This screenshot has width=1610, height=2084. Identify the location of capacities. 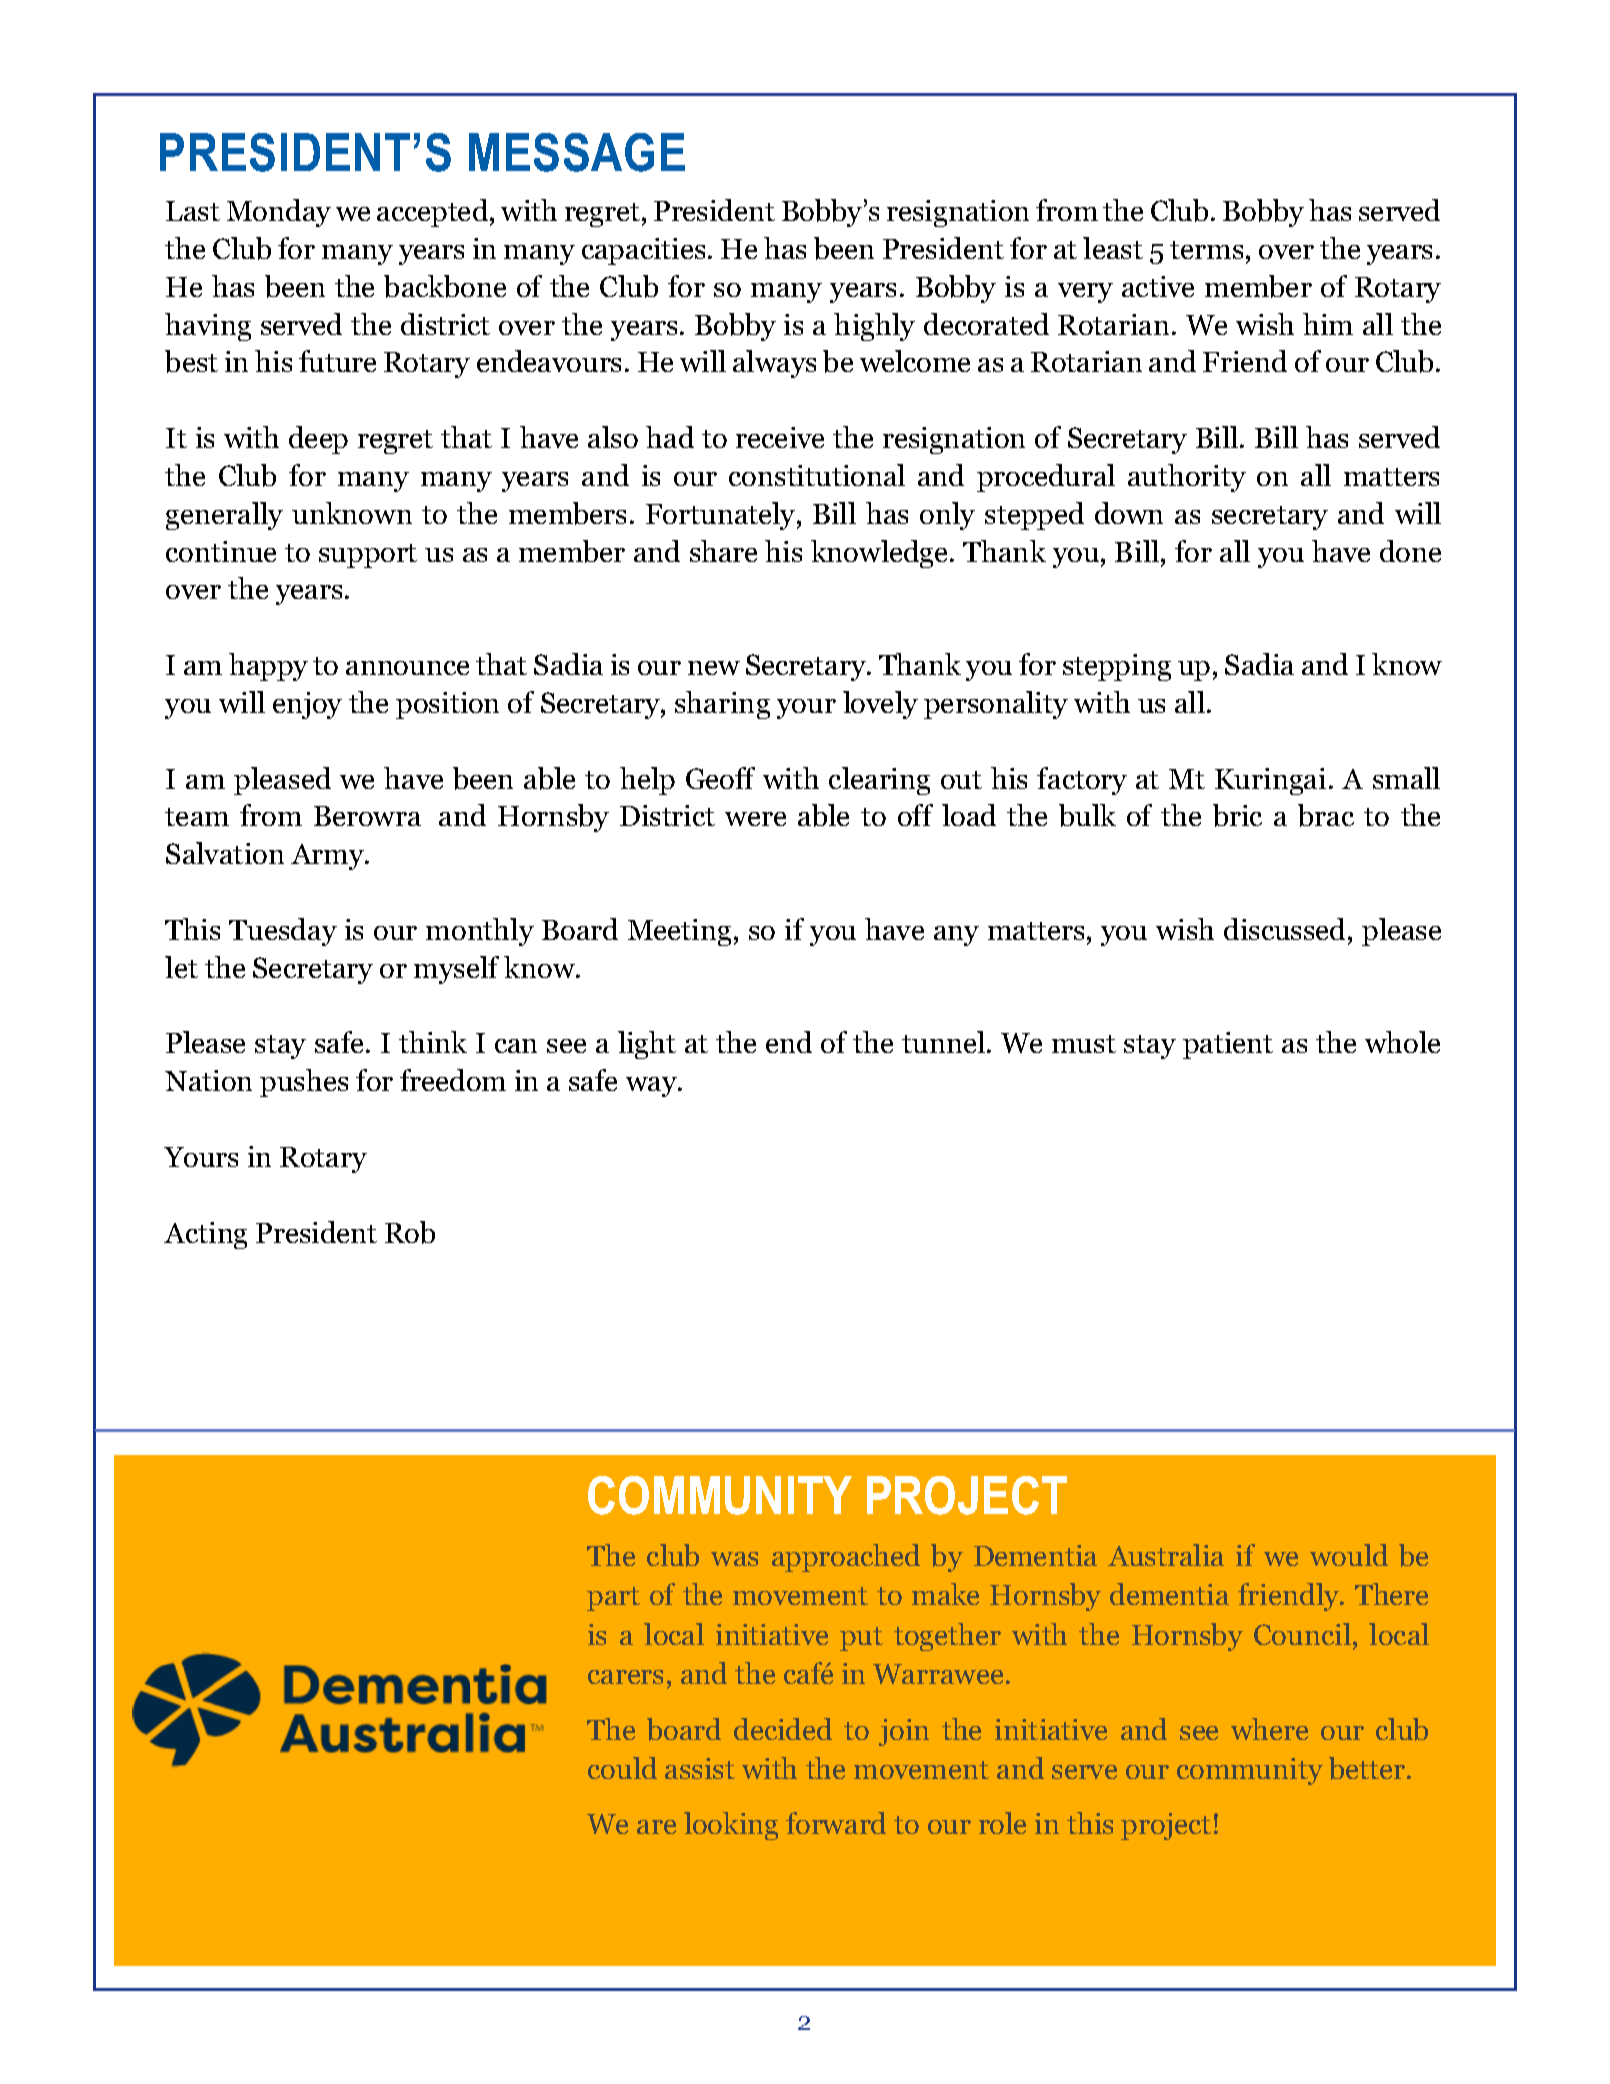
(643, 251).
